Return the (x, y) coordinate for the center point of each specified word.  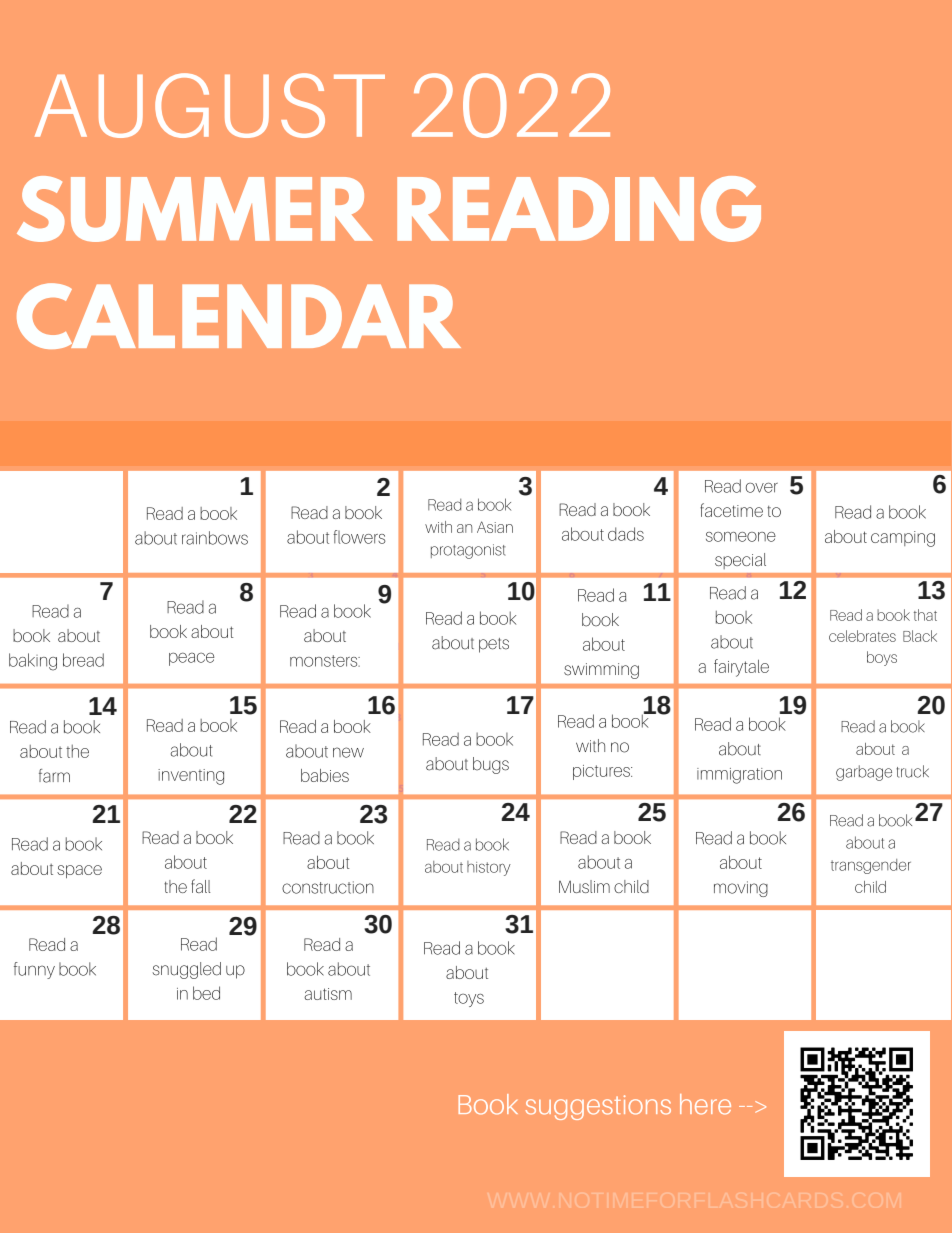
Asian (495, 527)
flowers (359, 537)
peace (191, 659)
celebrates (862, 636)
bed (206, 993)
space (79, 871)
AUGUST (210, 105)
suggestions (598, 1107)
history (489, 868)
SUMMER (195, 209)
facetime (731, 510)
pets (494, 645)
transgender (871, 866)
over (762, 488)
